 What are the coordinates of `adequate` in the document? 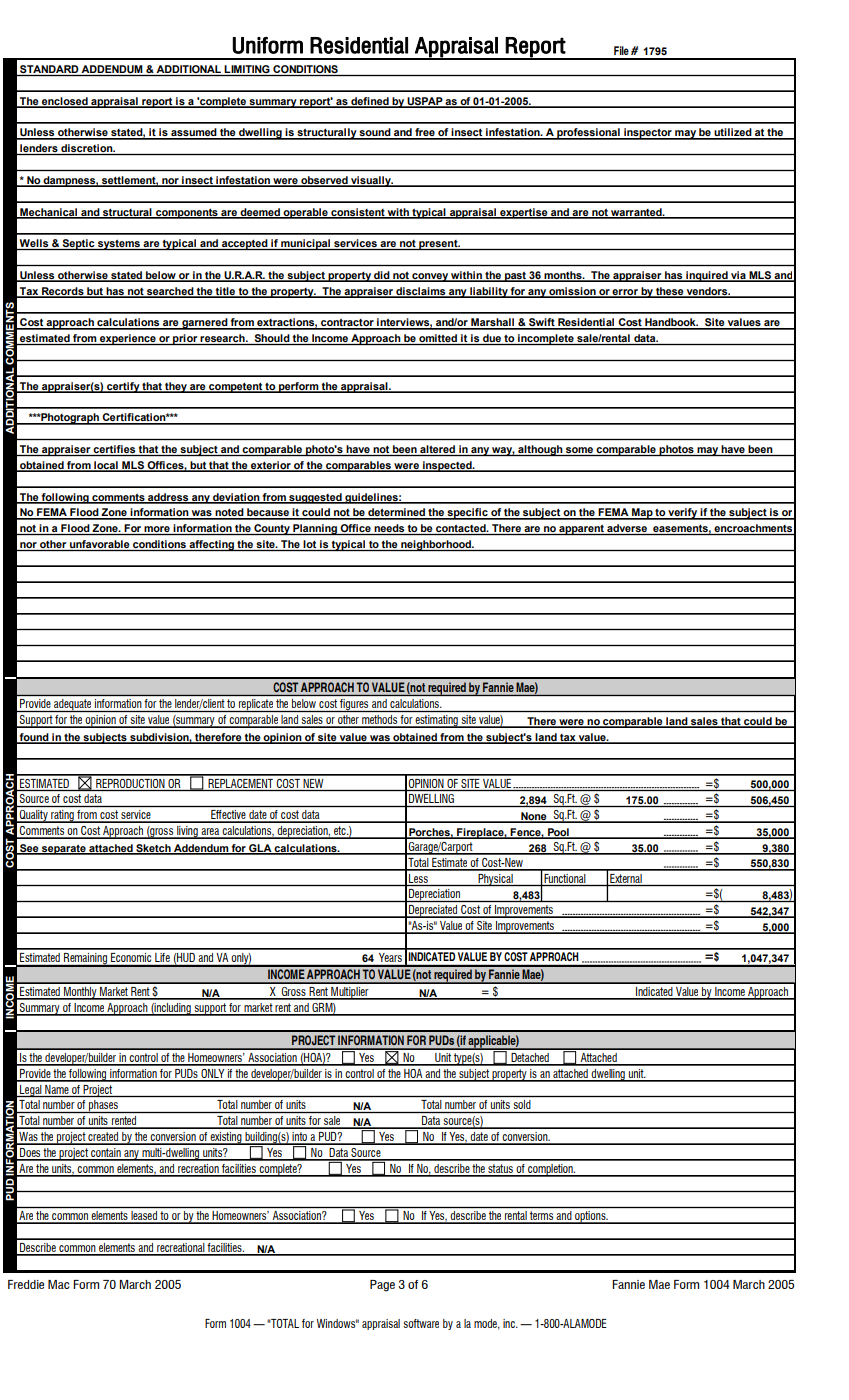 It's located at (73, 705).
